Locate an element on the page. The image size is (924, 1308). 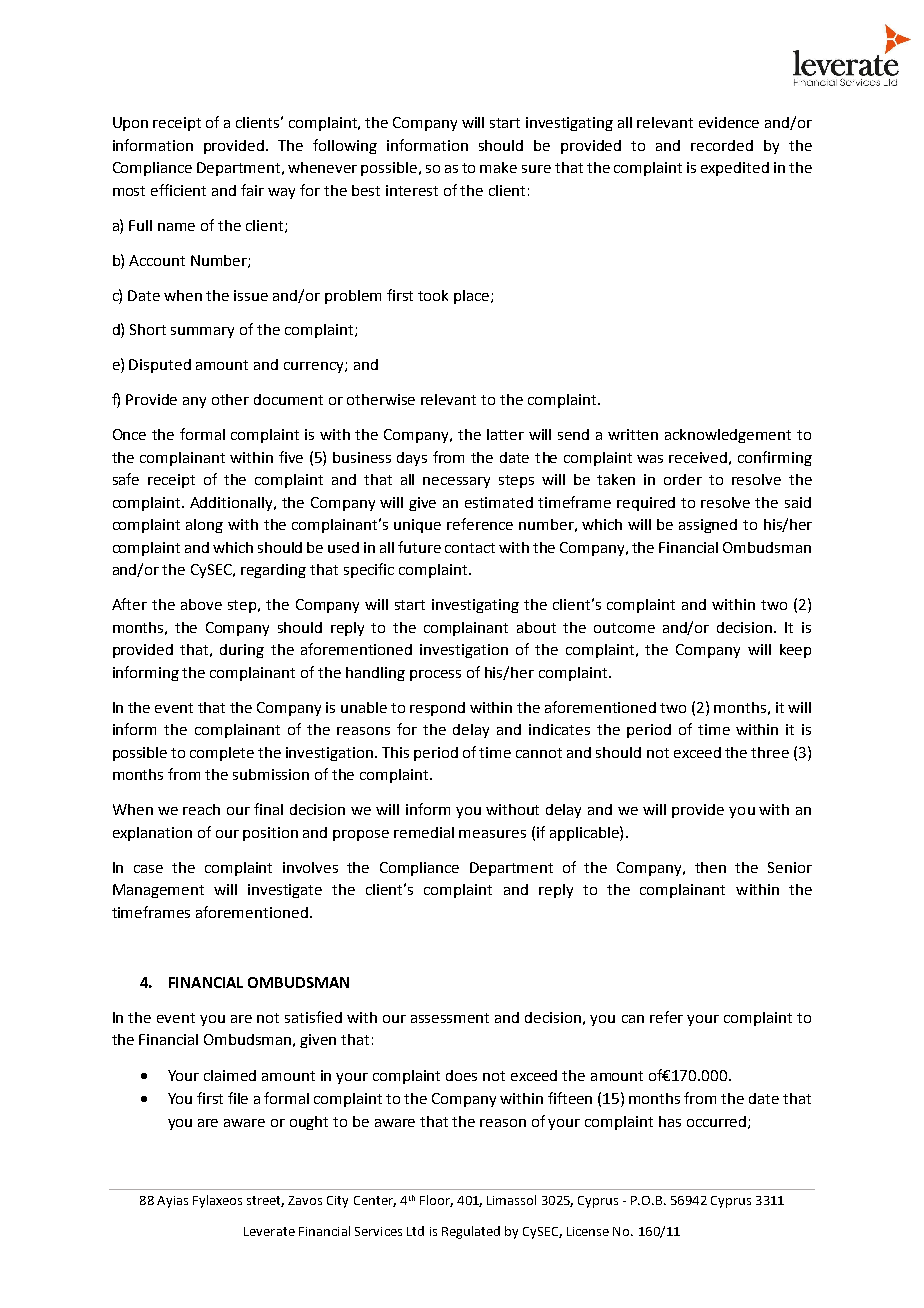
recorded is located at coordinates (722, 145).
